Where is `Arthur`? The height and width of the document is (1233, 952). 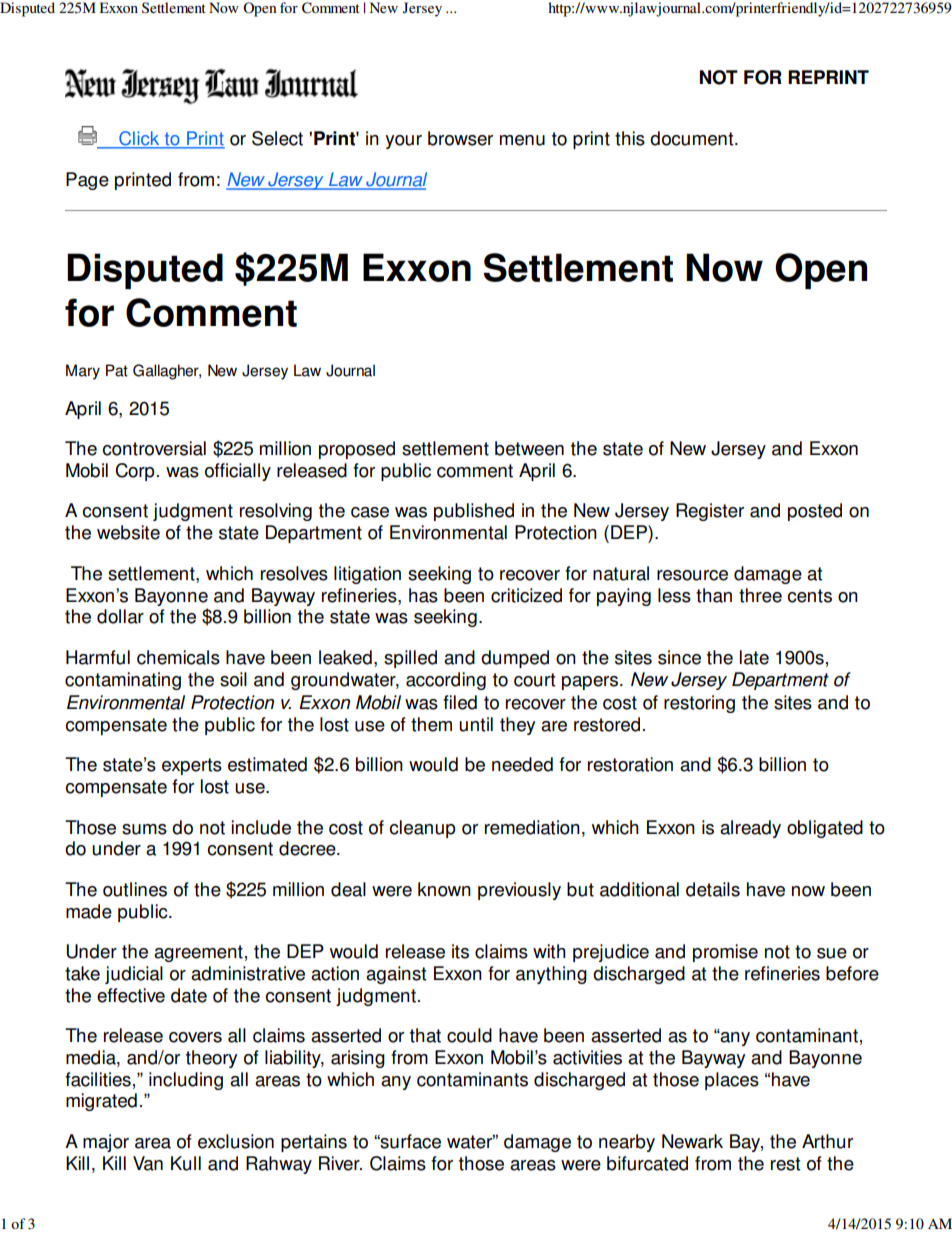
Arthur is located at coordinates (827, 1141).
